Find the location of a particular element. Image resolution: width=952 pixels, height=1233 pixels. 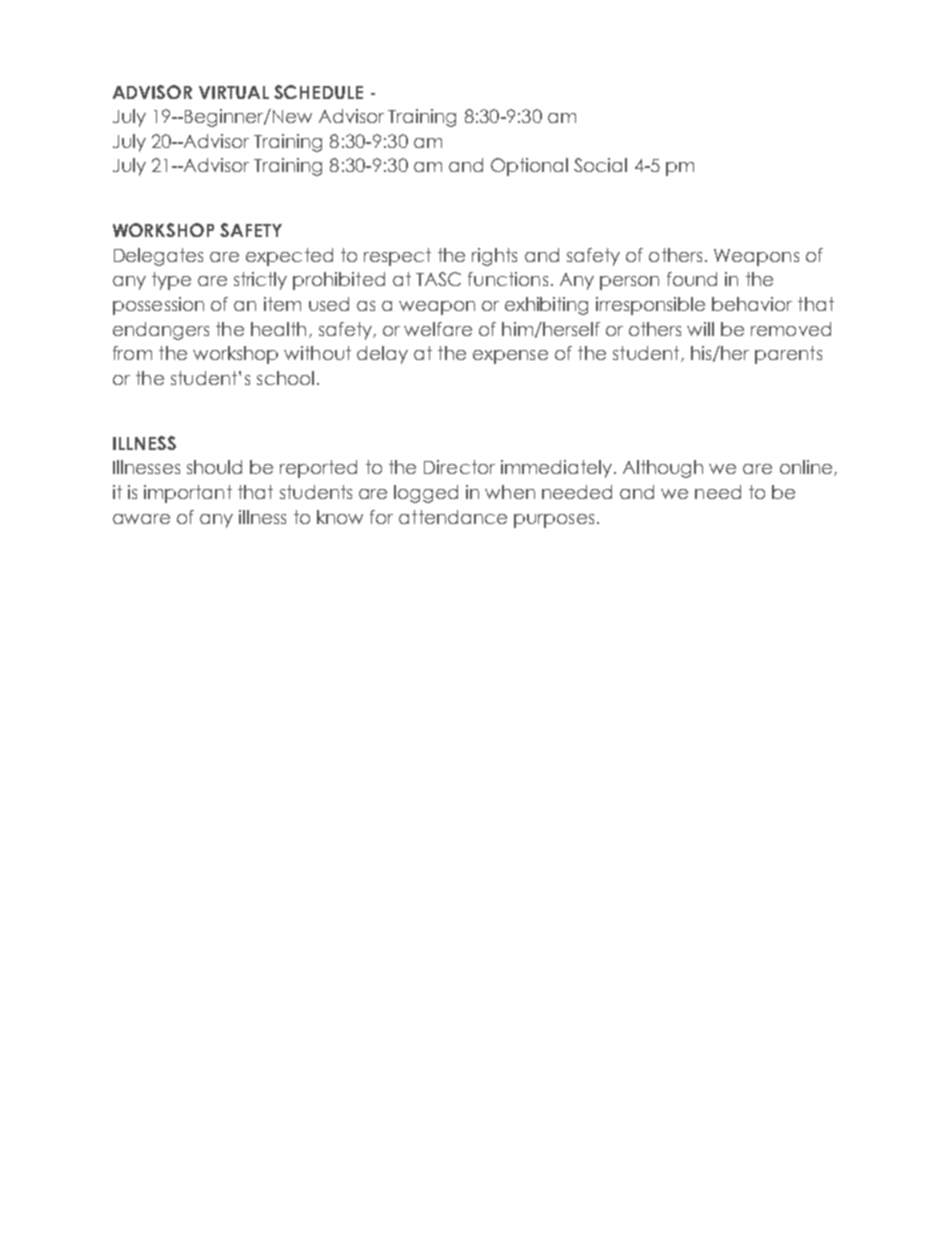

school is located at coordinates (285, 378).
